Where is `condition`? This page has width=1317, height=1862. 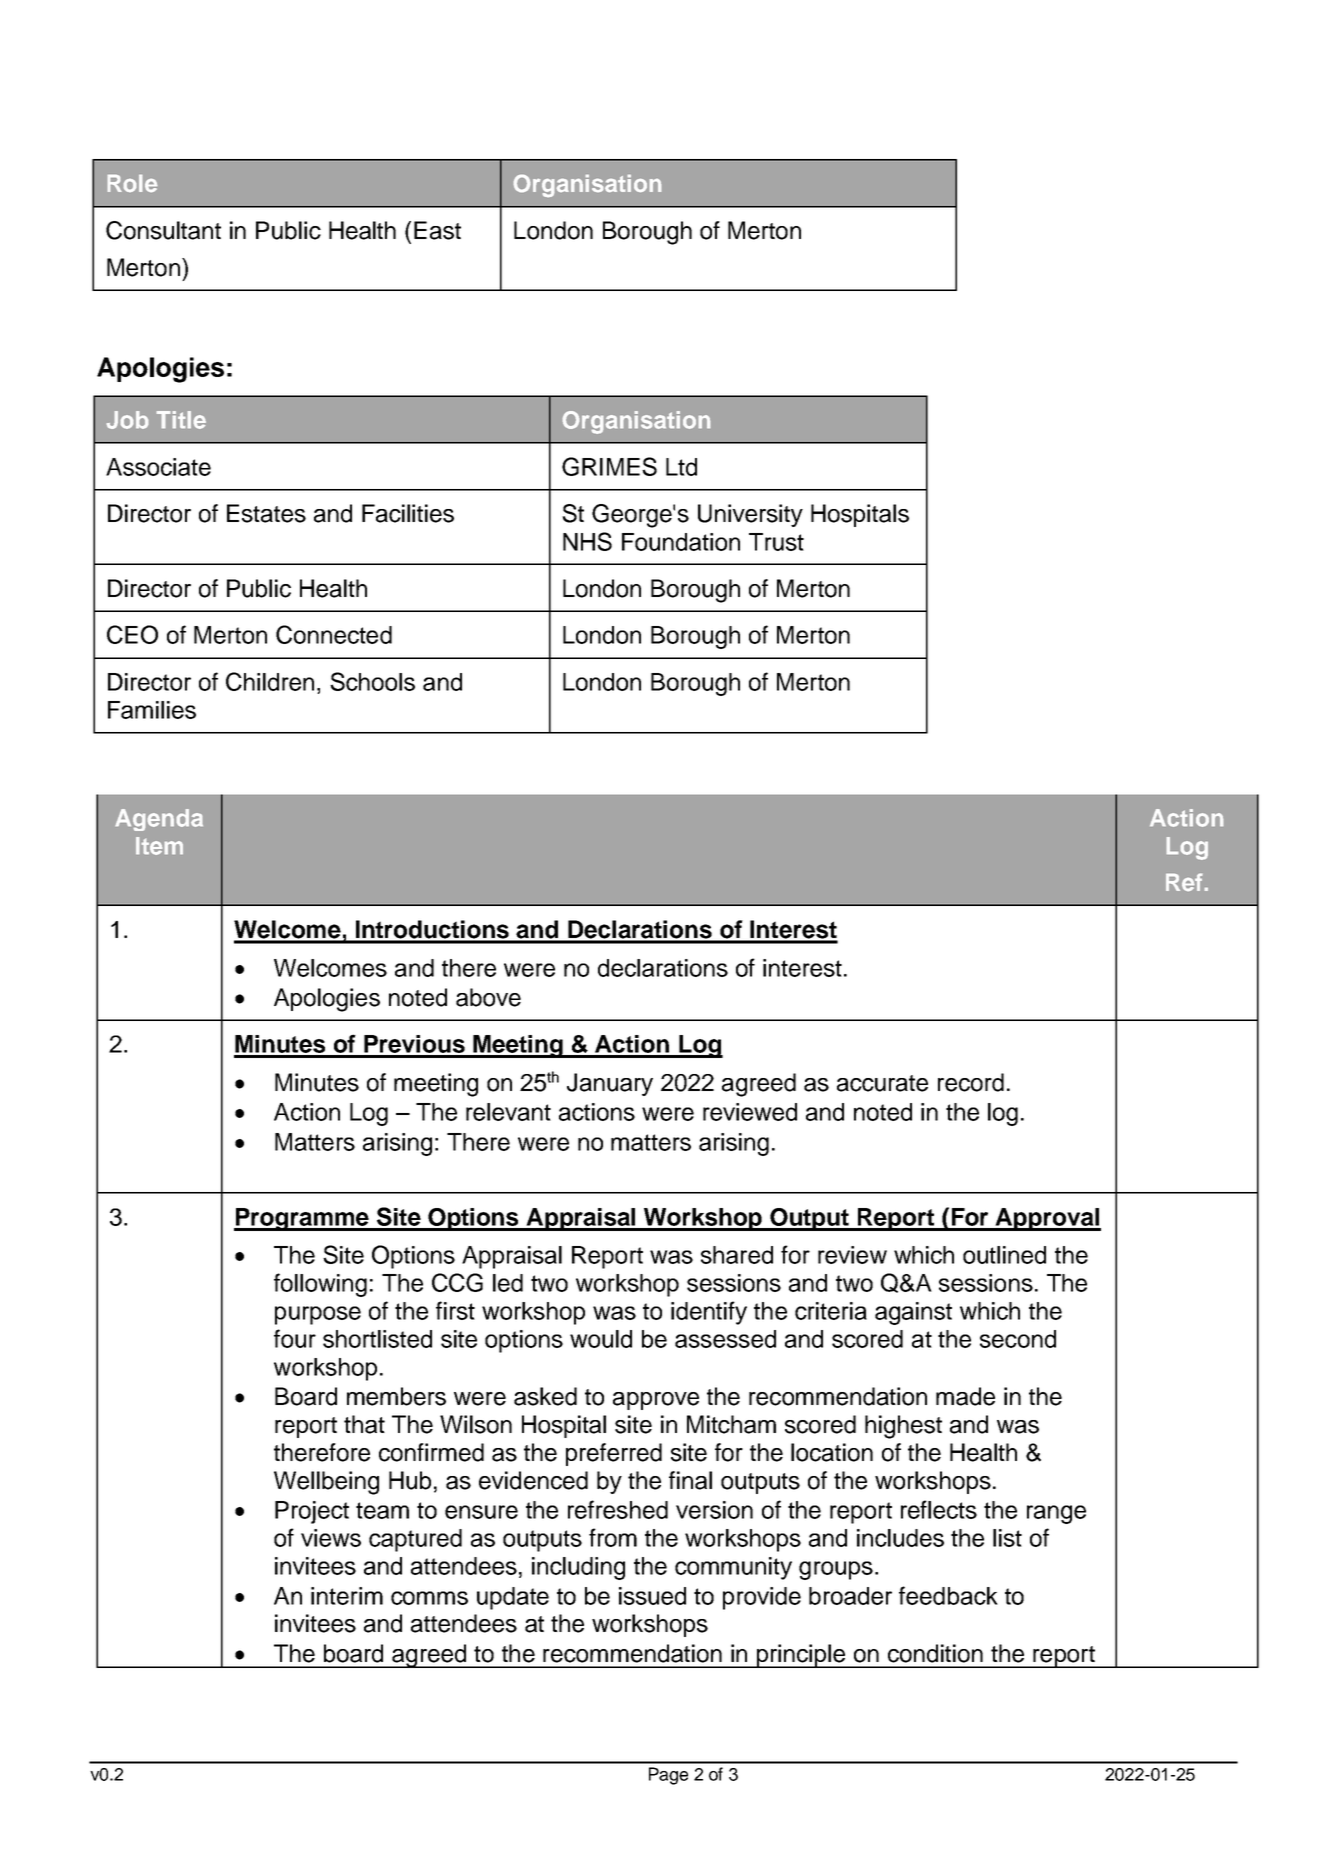
condition is located at coordinates (935, 1653).
